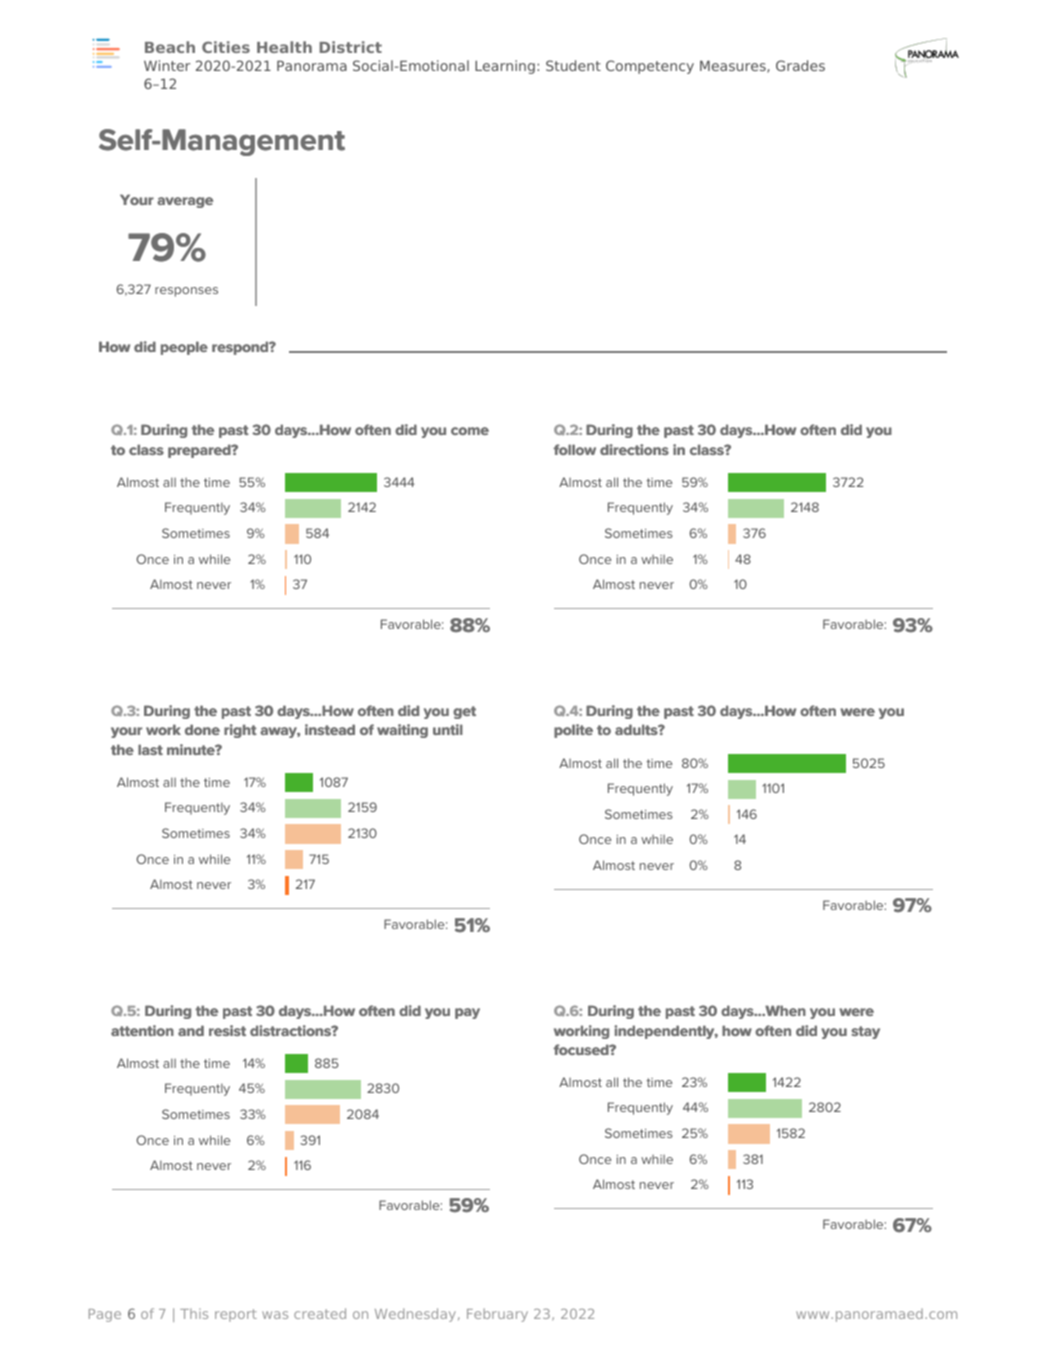 Image resolution: width=1047 pixels, height=1354 pixels. I want to click on polite, so click(573, 731).
